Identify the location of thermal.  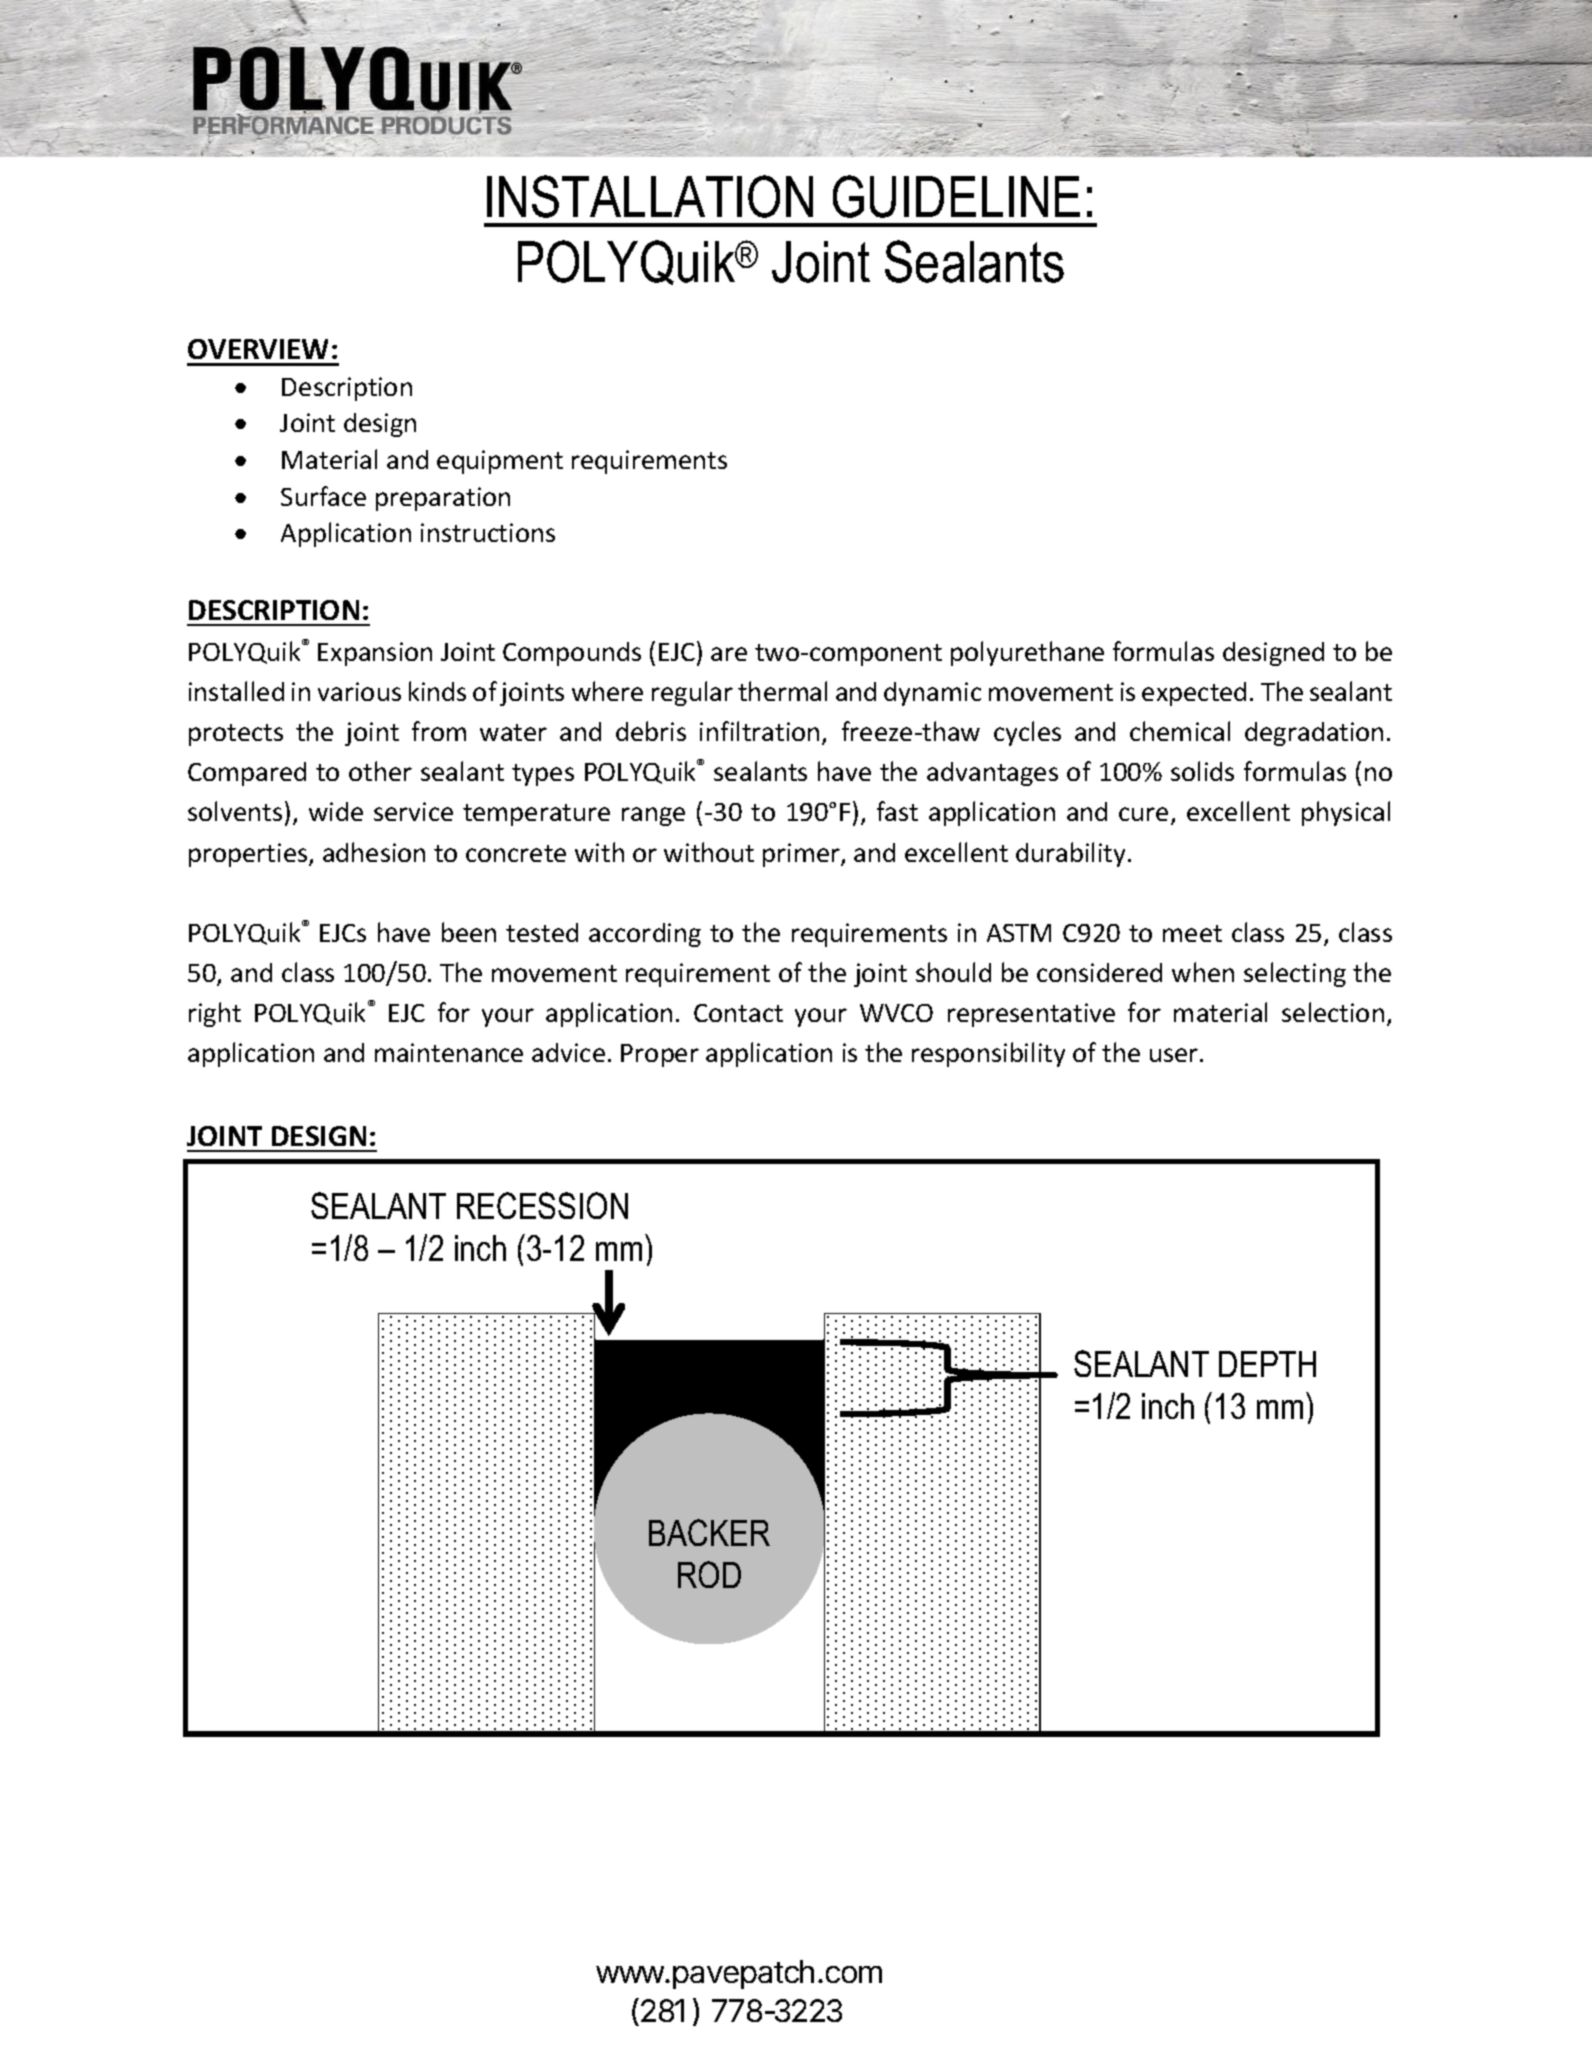
(782, 691).
